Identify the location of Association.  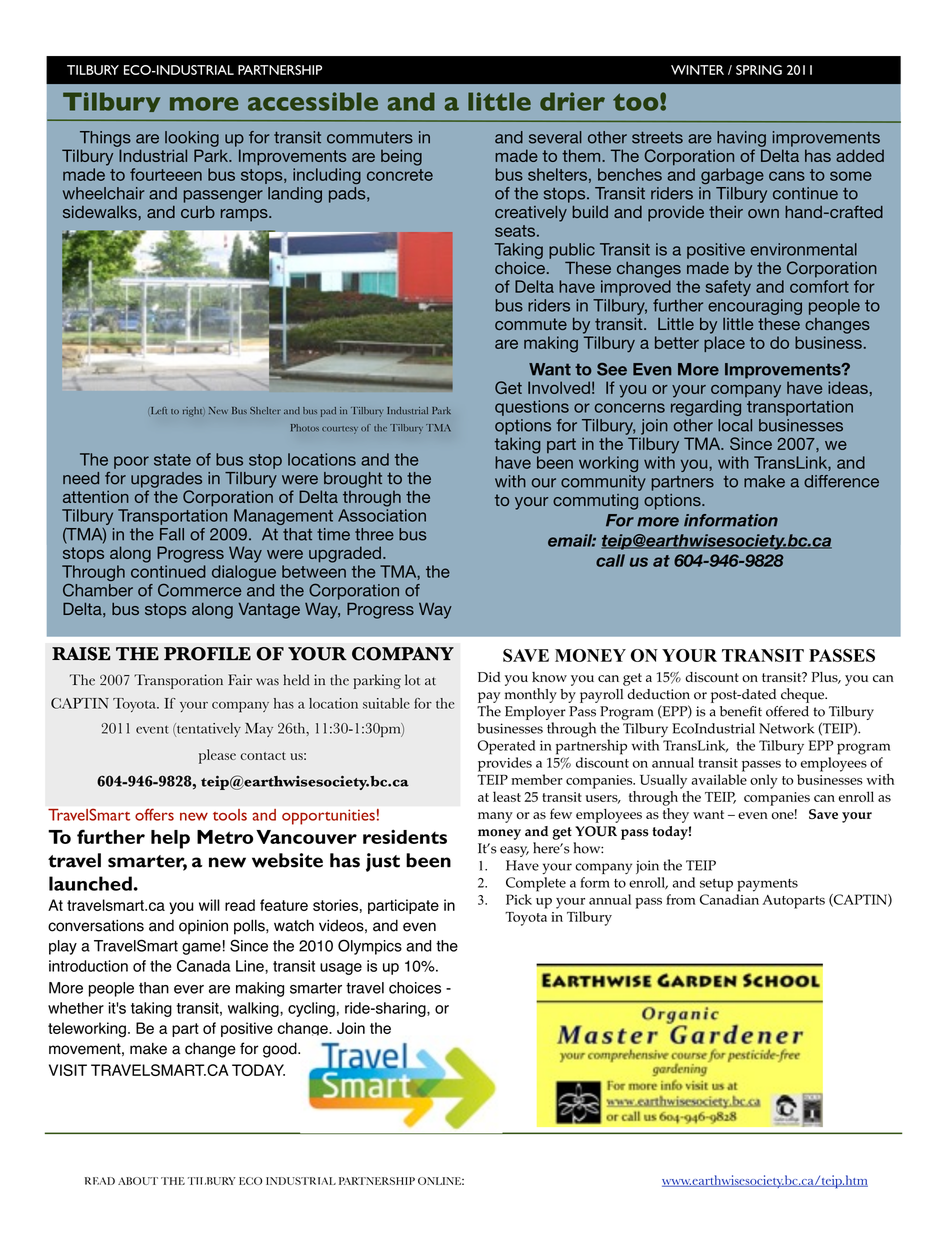
(382, 515).
